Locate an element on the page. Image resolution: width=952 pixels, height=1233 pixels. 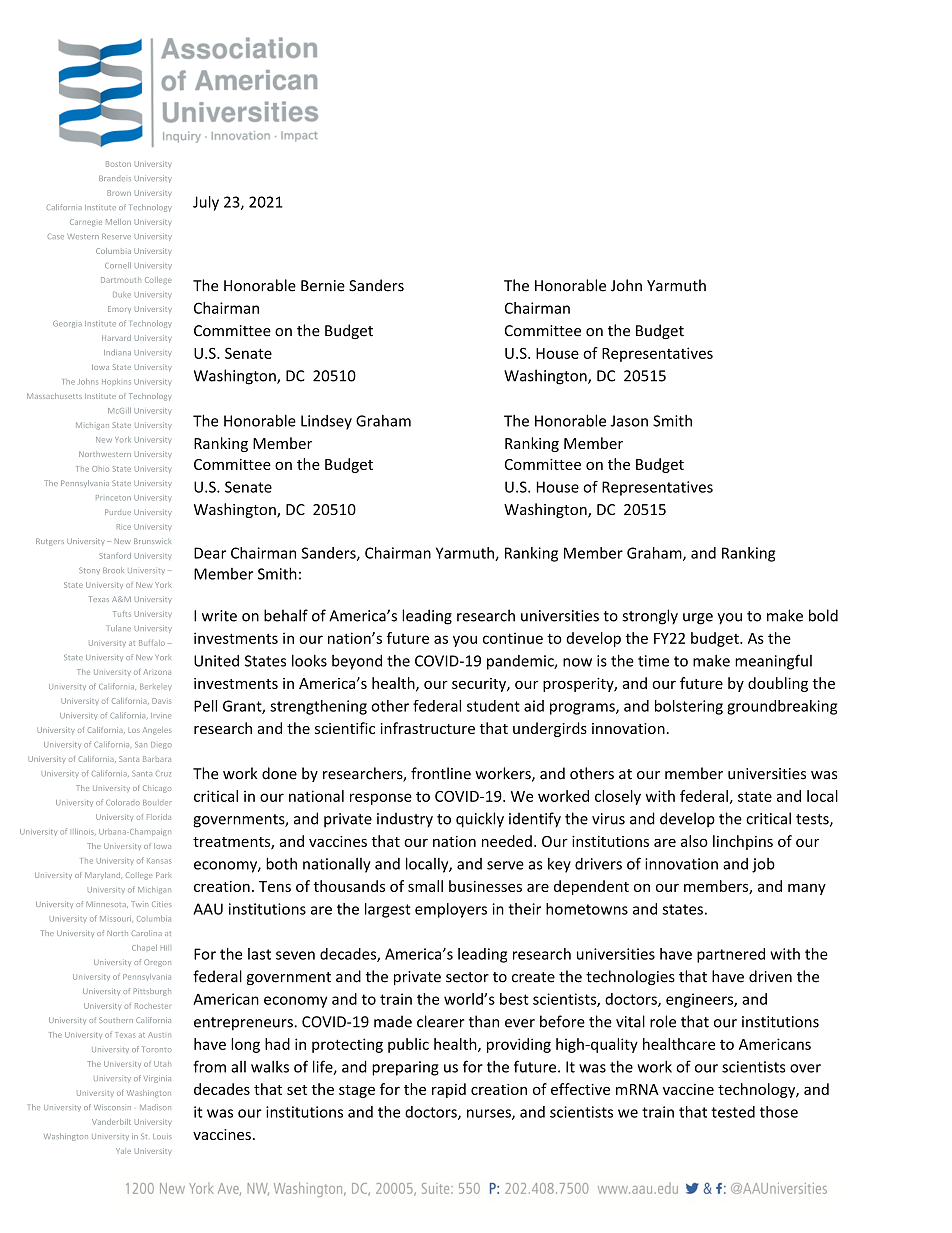
Madison is located at coordinates (155, 1107).
